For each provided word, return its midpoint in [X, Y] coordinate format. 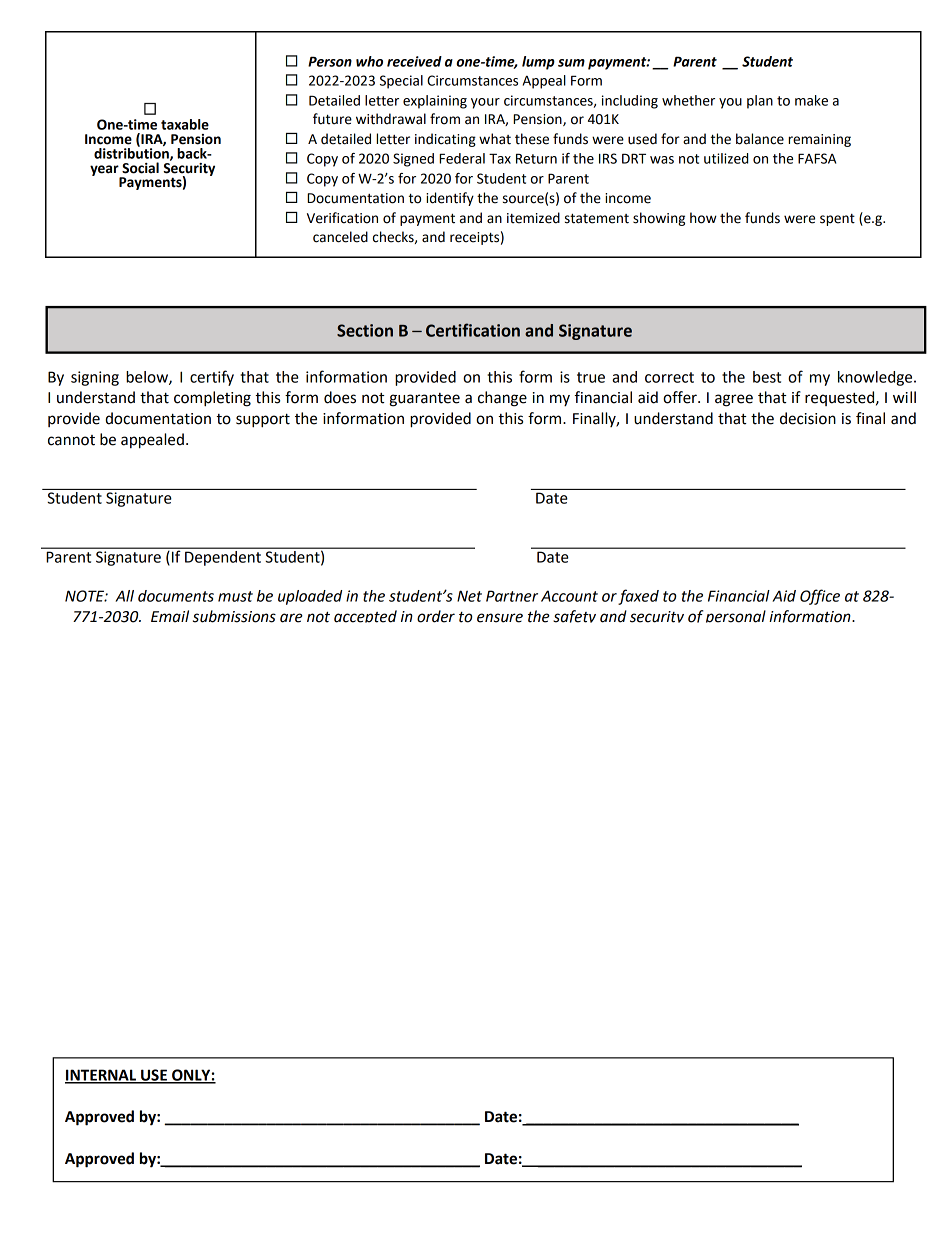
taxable [185, 124]
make [811, 100]
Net [469, 596]
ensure [500, 618]
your [485, 103]
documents [176, 596]
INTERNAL [102, 1076]
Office [820, 597]
